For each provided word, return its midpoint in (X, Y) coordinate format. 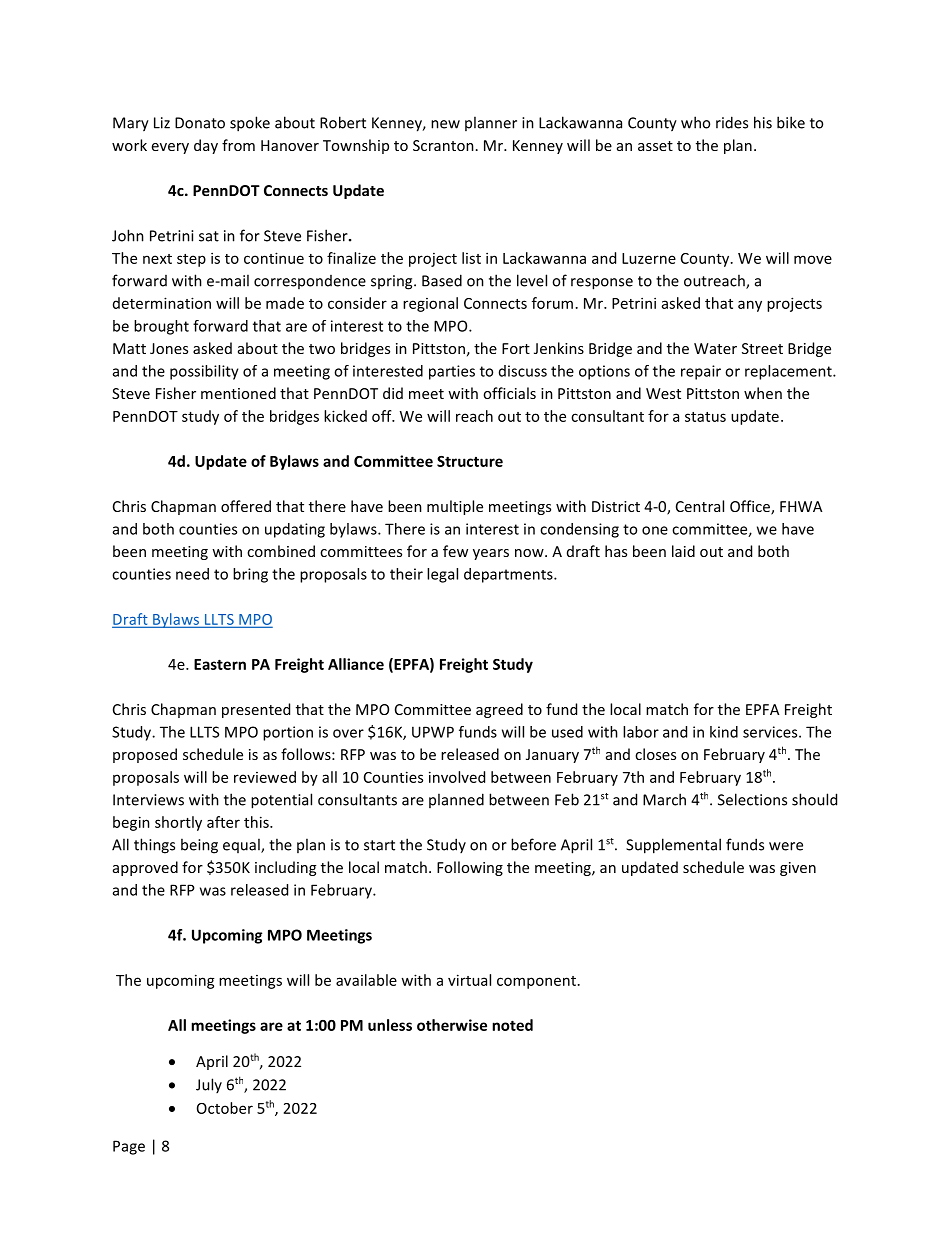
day (206, 146)
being (199, 846)
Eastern (220, 664)
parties (452, 372)
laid (683, 551)
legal (442, 575)
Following (470, 868)
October (225, 1108)
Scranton (443, 145)
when (763, 393)
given (798, 869)
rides (732, 122)
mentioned (238, 393)
